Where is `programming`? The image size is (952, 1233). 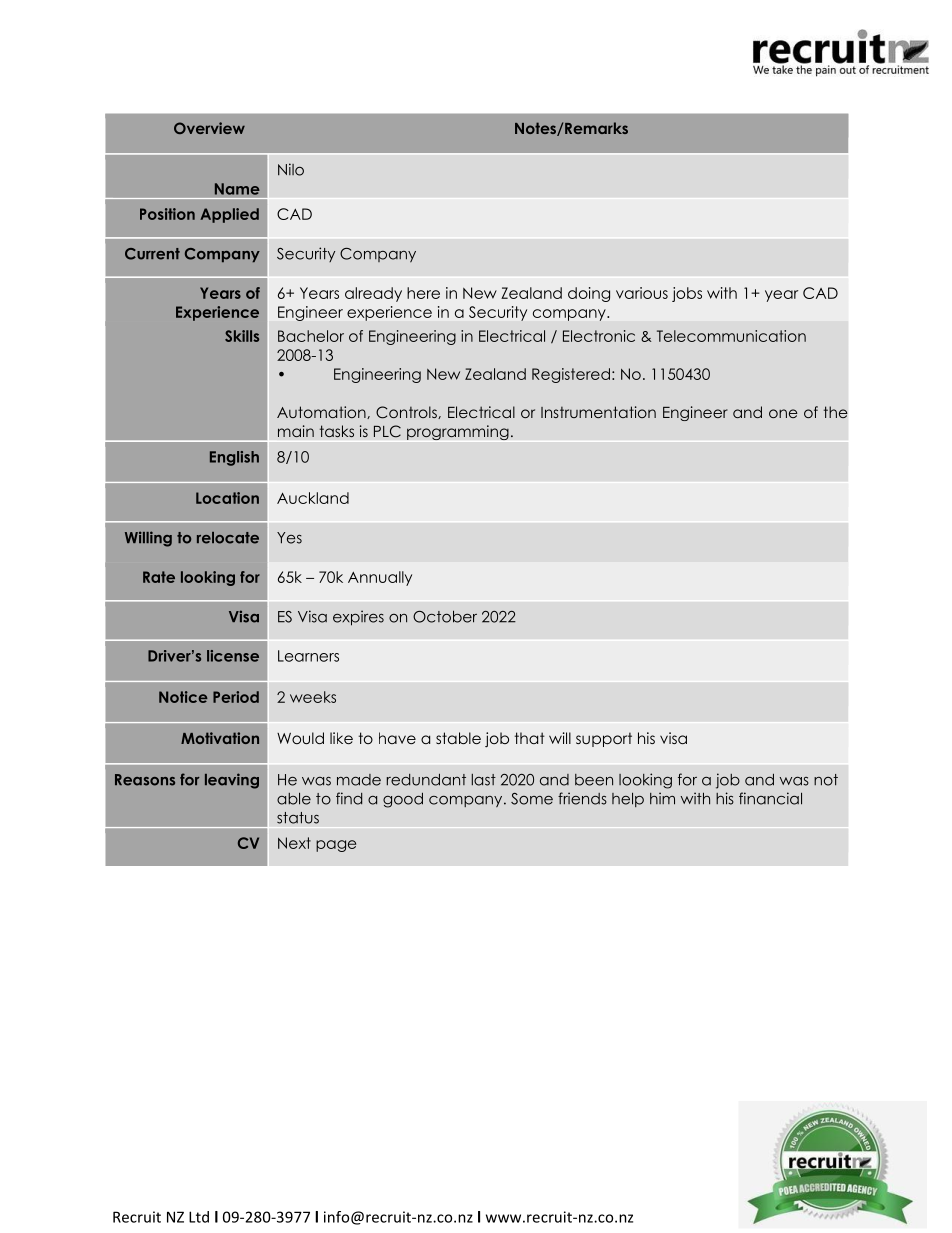 programming is located at coordinates (458, 432).
